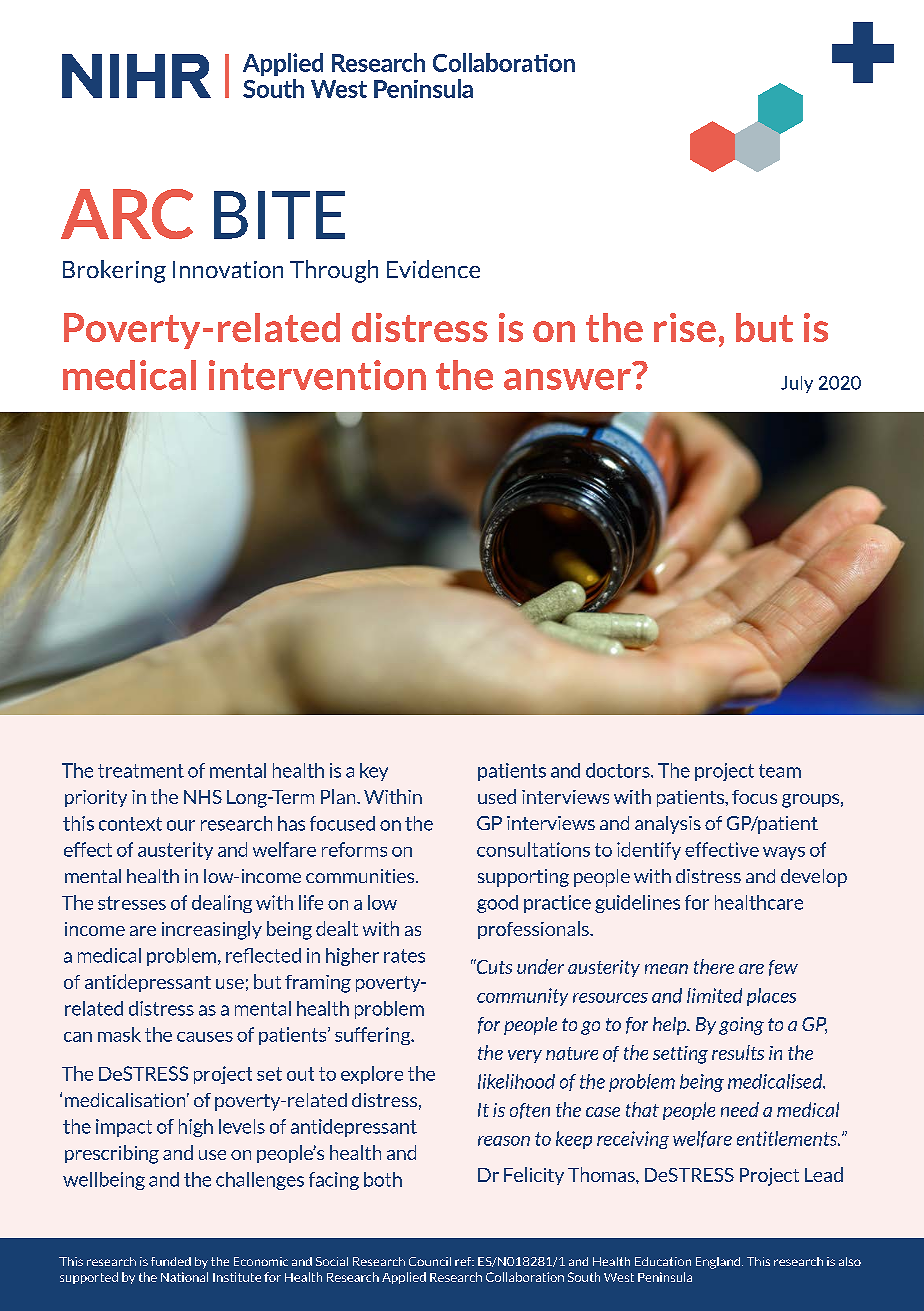 The height and width of the image is (1311, 924). I want to click on Council, so click(430, 1261).
